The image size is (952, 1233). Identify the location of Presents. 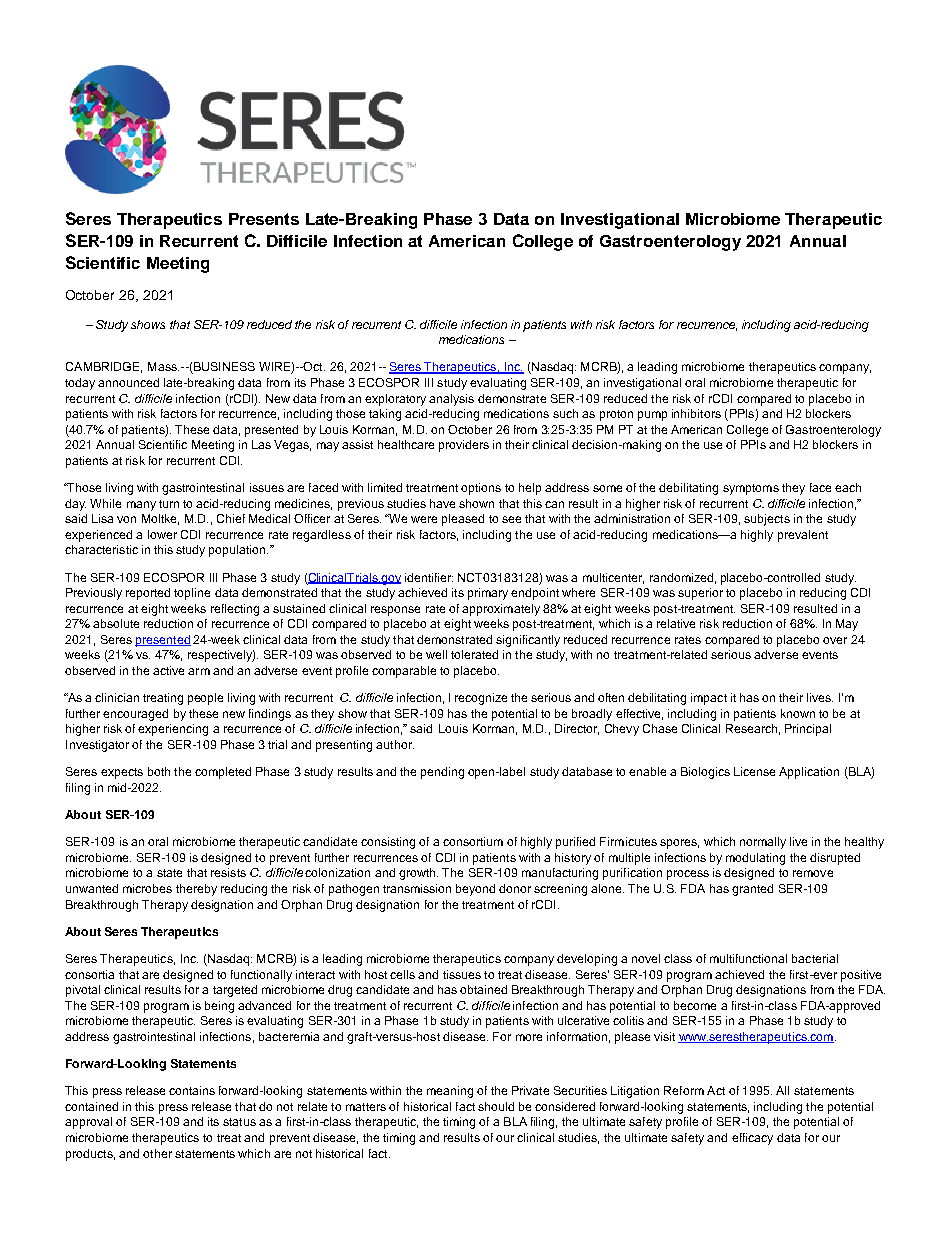
(264, 219).
